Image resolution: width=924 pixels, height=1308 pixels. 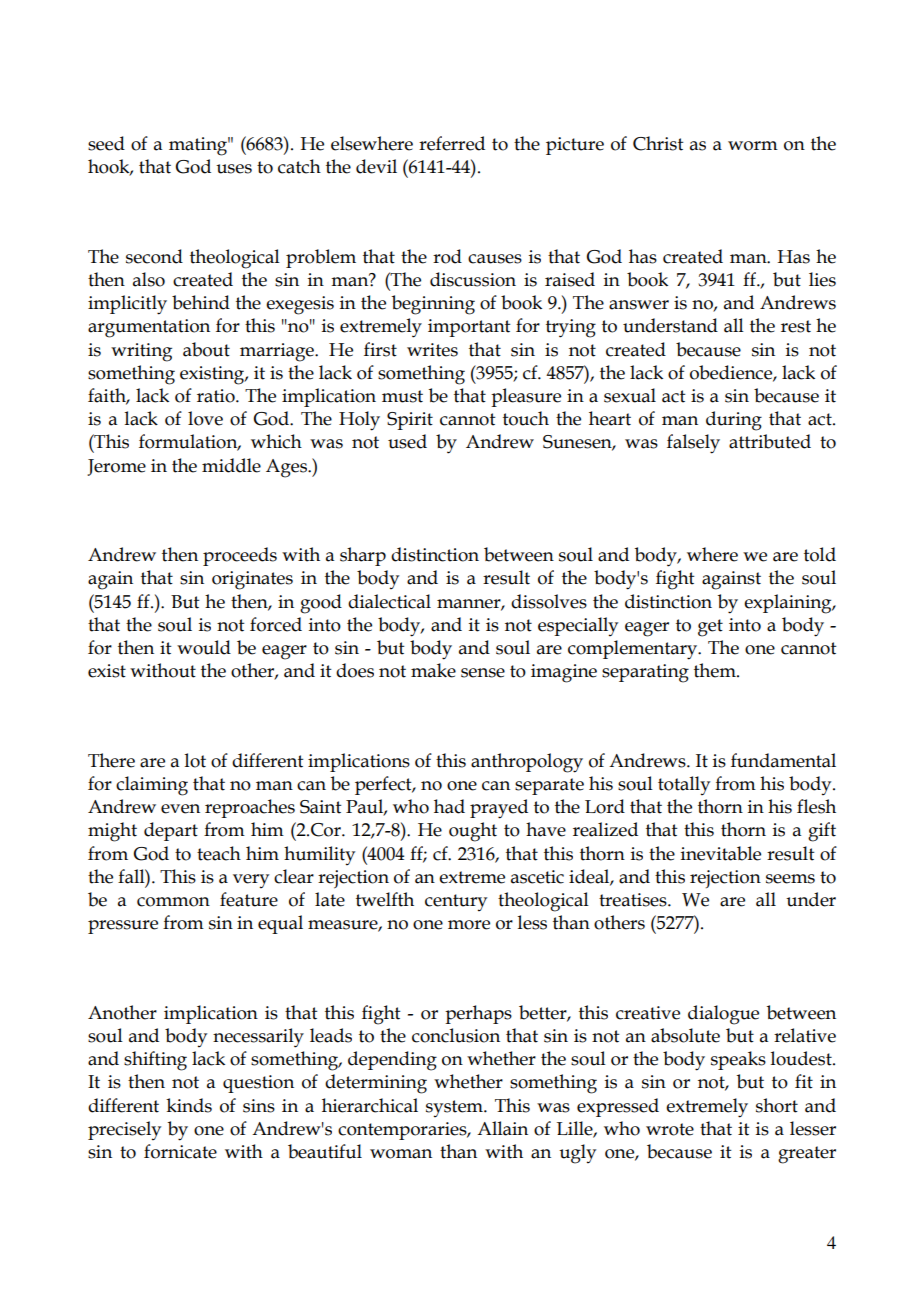 I want to click on middle, so click(x=231, y=465).
